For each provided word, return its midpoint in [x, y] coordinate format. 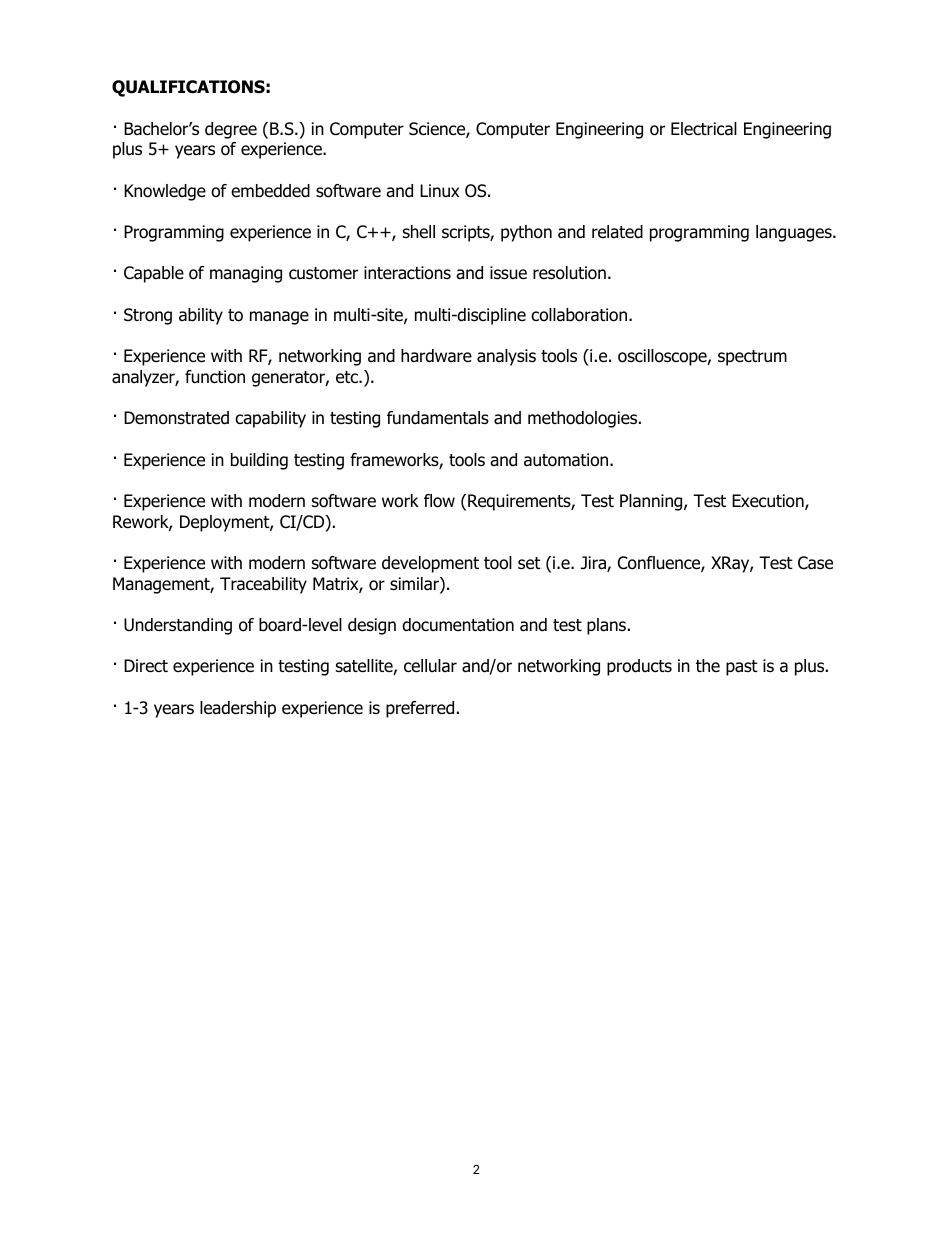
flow [439, 501]
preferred [420, 709]
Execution [769, 502]
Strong [148, 316]
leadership [238, 709]
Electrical [704, 129]
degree [231, 130]
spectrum [752, 358]
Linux [439, 191]
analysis [506, 357]
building [259, 461]
